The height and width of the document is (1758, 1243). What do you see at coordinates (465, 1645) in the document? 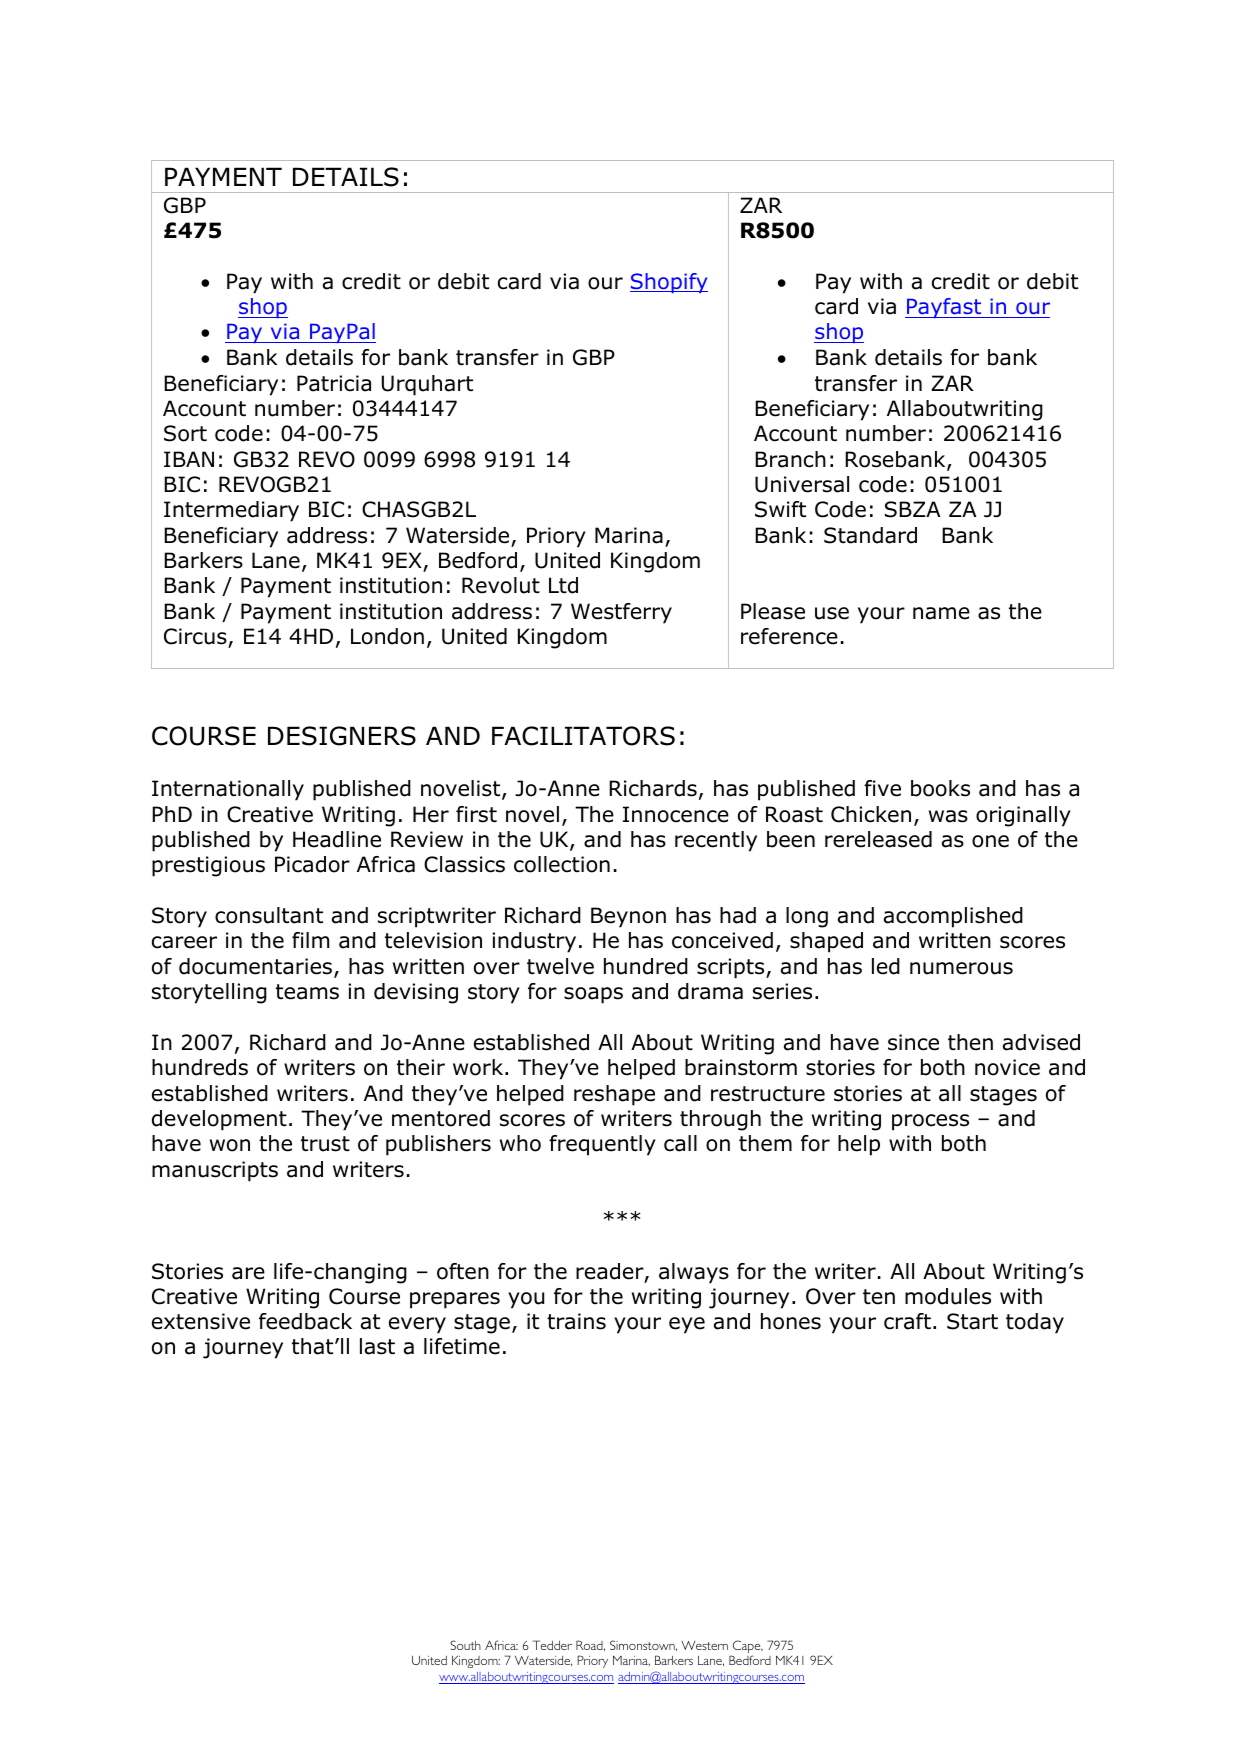
I see `South` at bounding box center [465, 1645].
